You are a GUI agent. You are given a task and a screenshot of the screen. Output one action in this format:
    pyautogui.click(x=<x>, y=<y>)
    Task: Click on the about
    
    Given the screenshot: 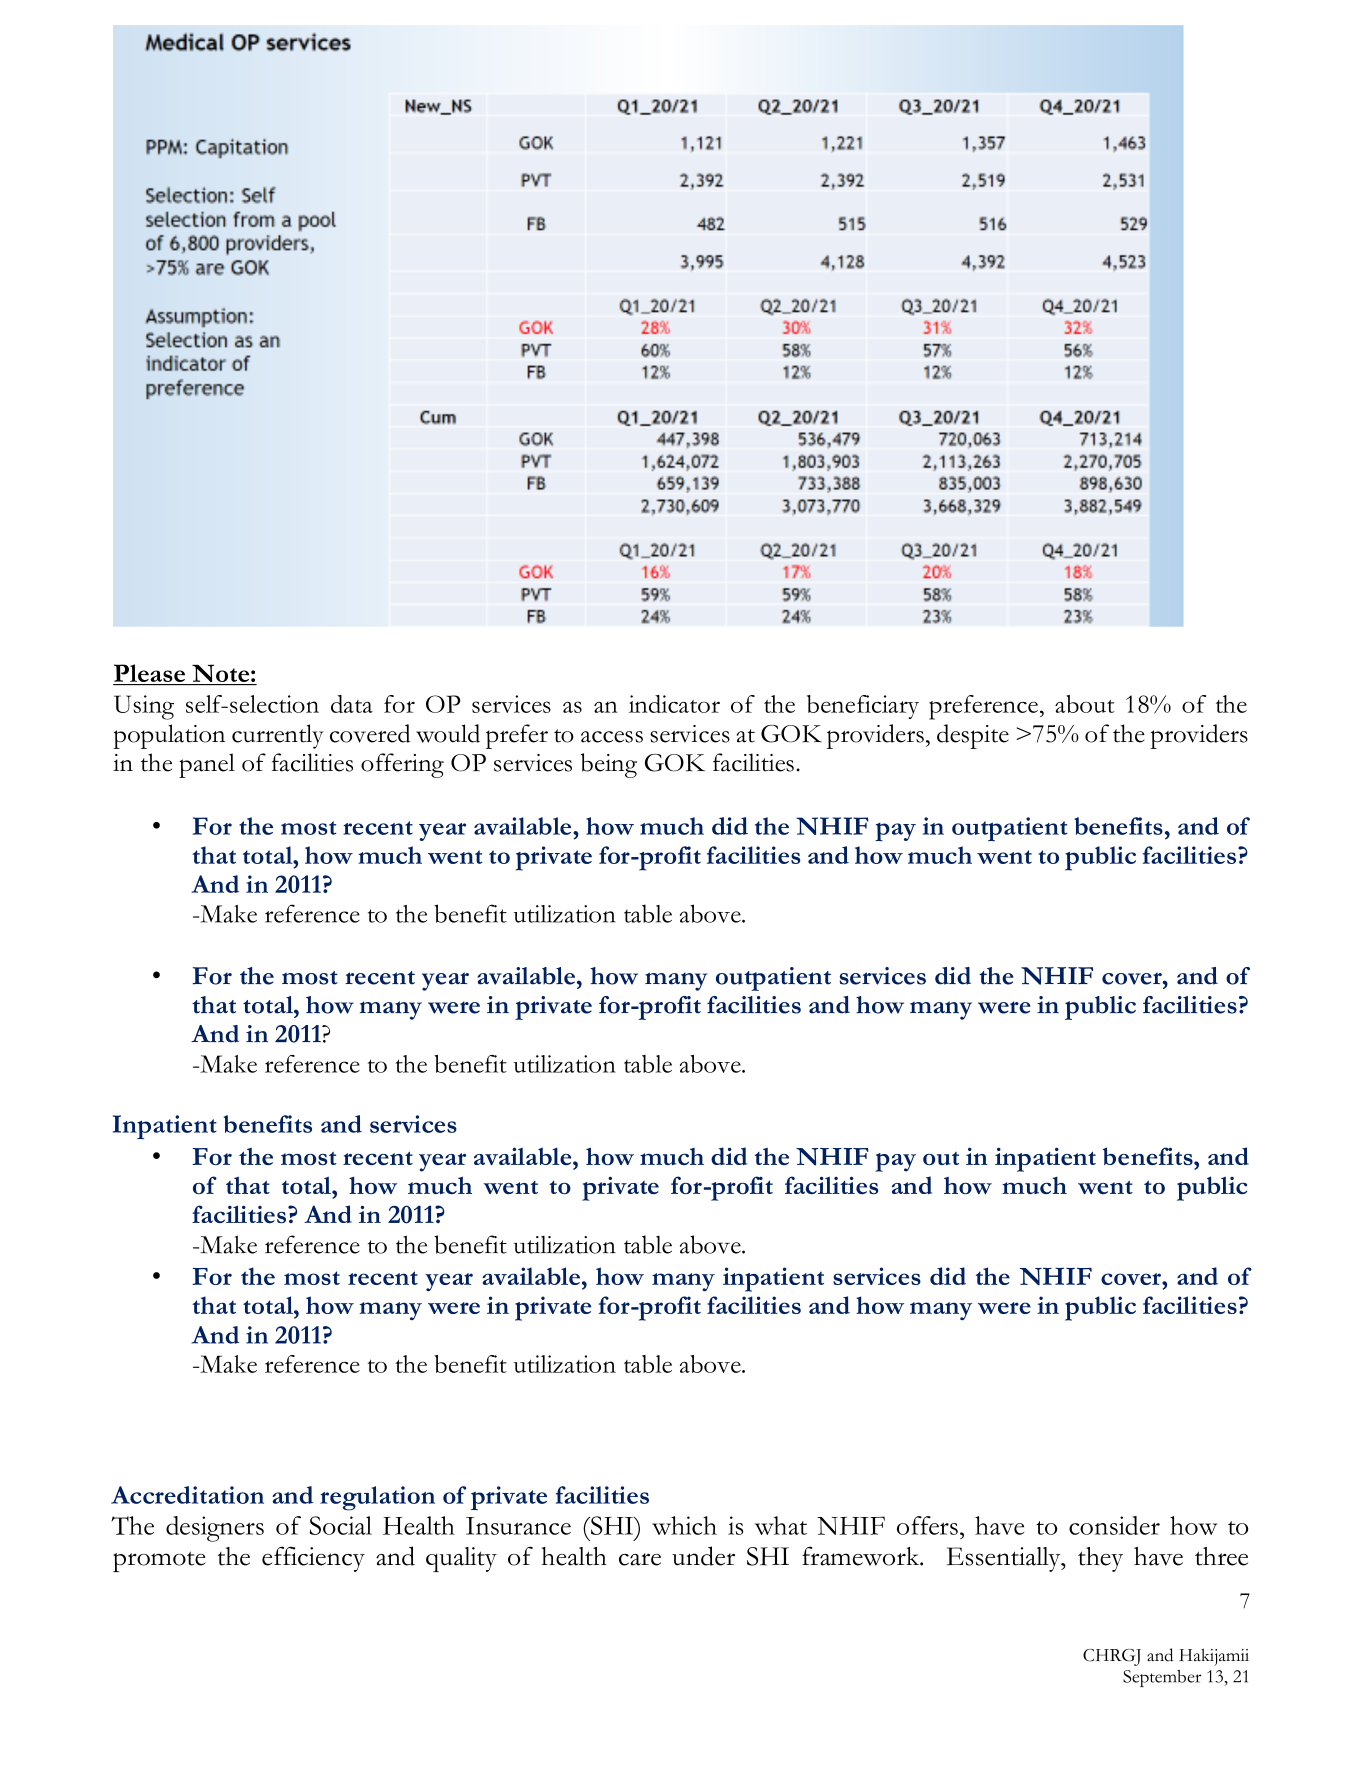 What is the action you would take?
    pyautogui.click(x=1085, y=704)
